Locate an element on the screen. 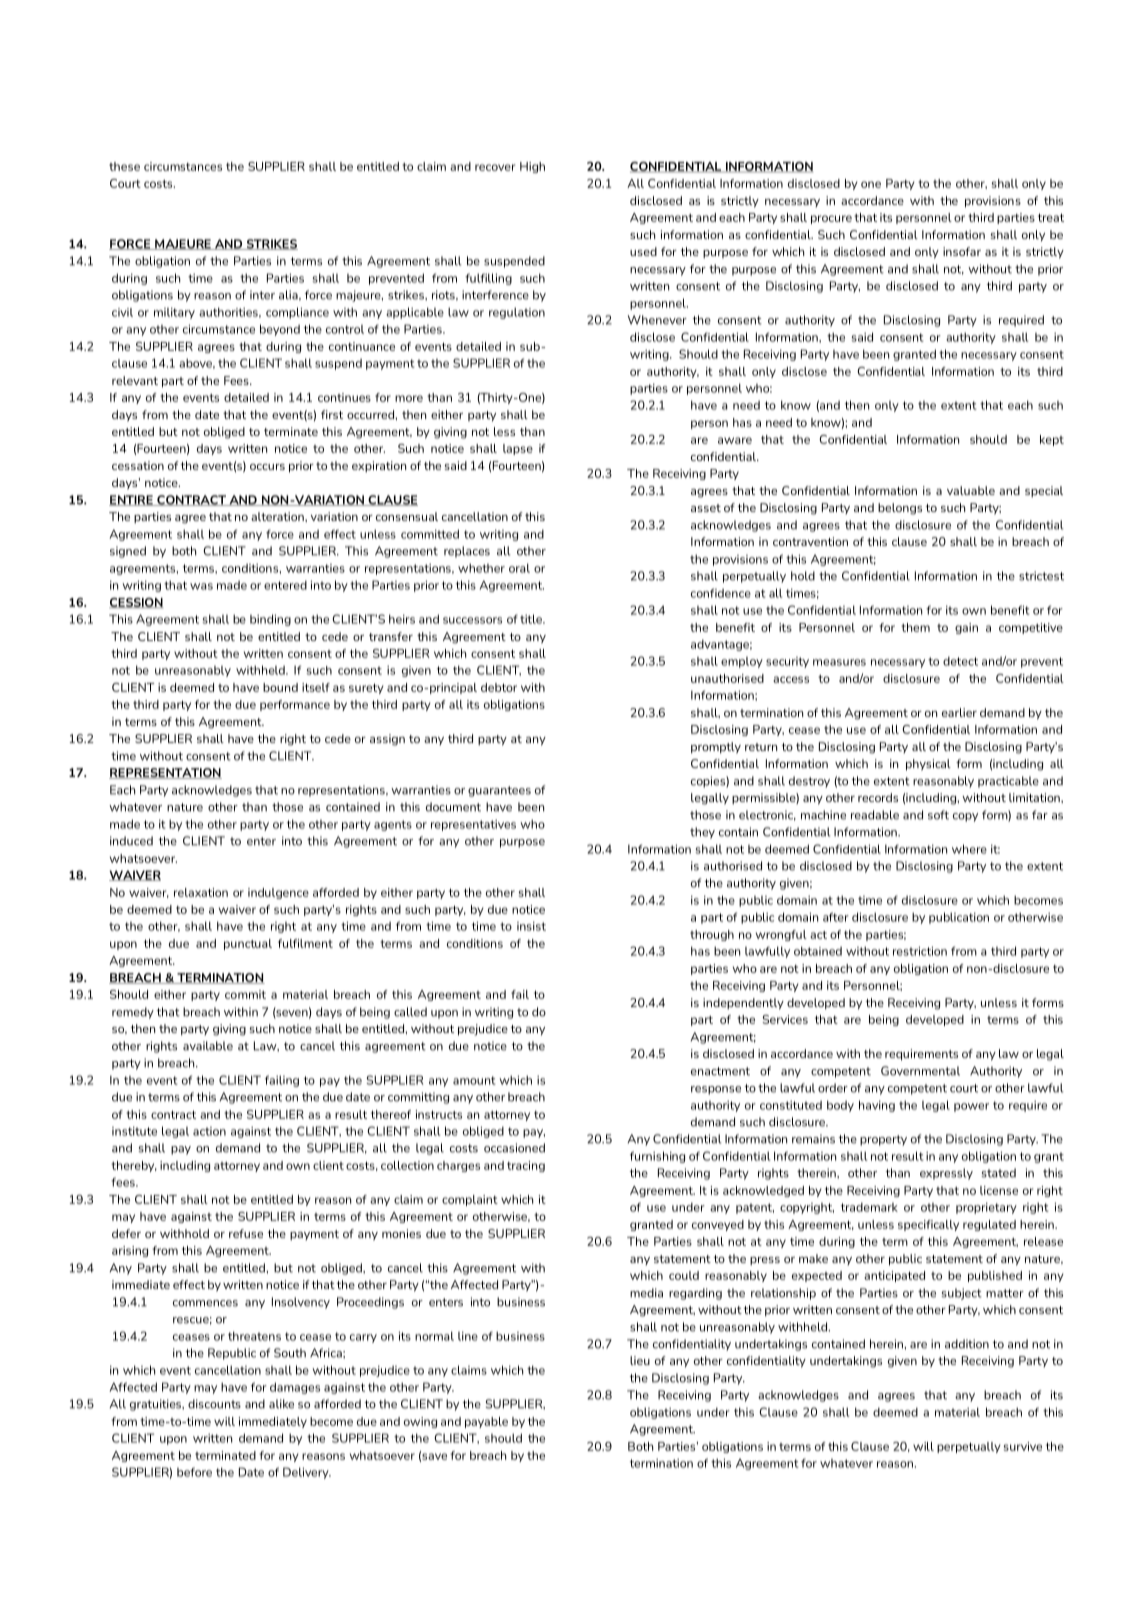 Image resolution: width=1145 pixels, height=1620 pixels. guarantees is located at coordinates (499, 791).
